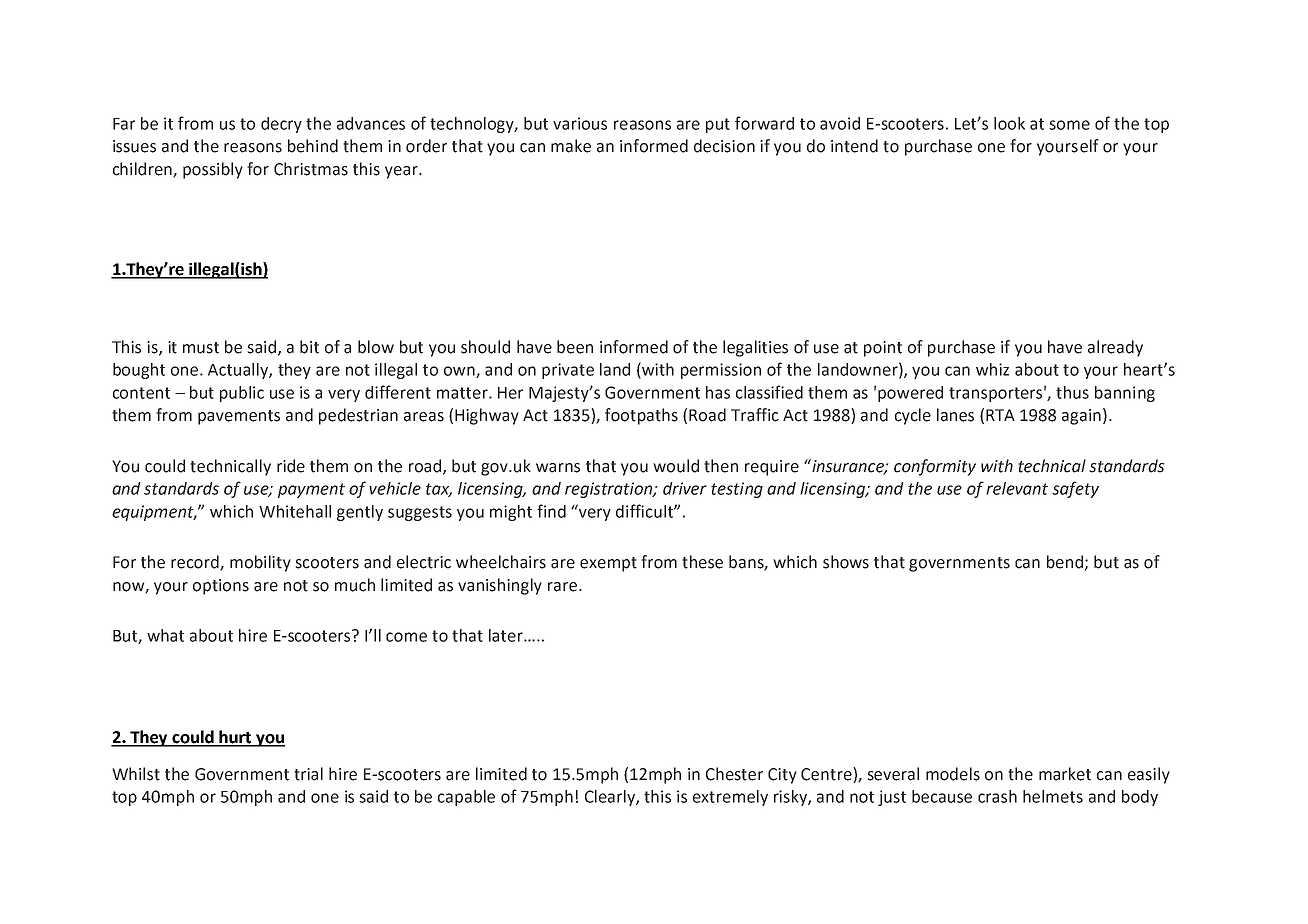  I want to click on Chester, so click(734, 774).
